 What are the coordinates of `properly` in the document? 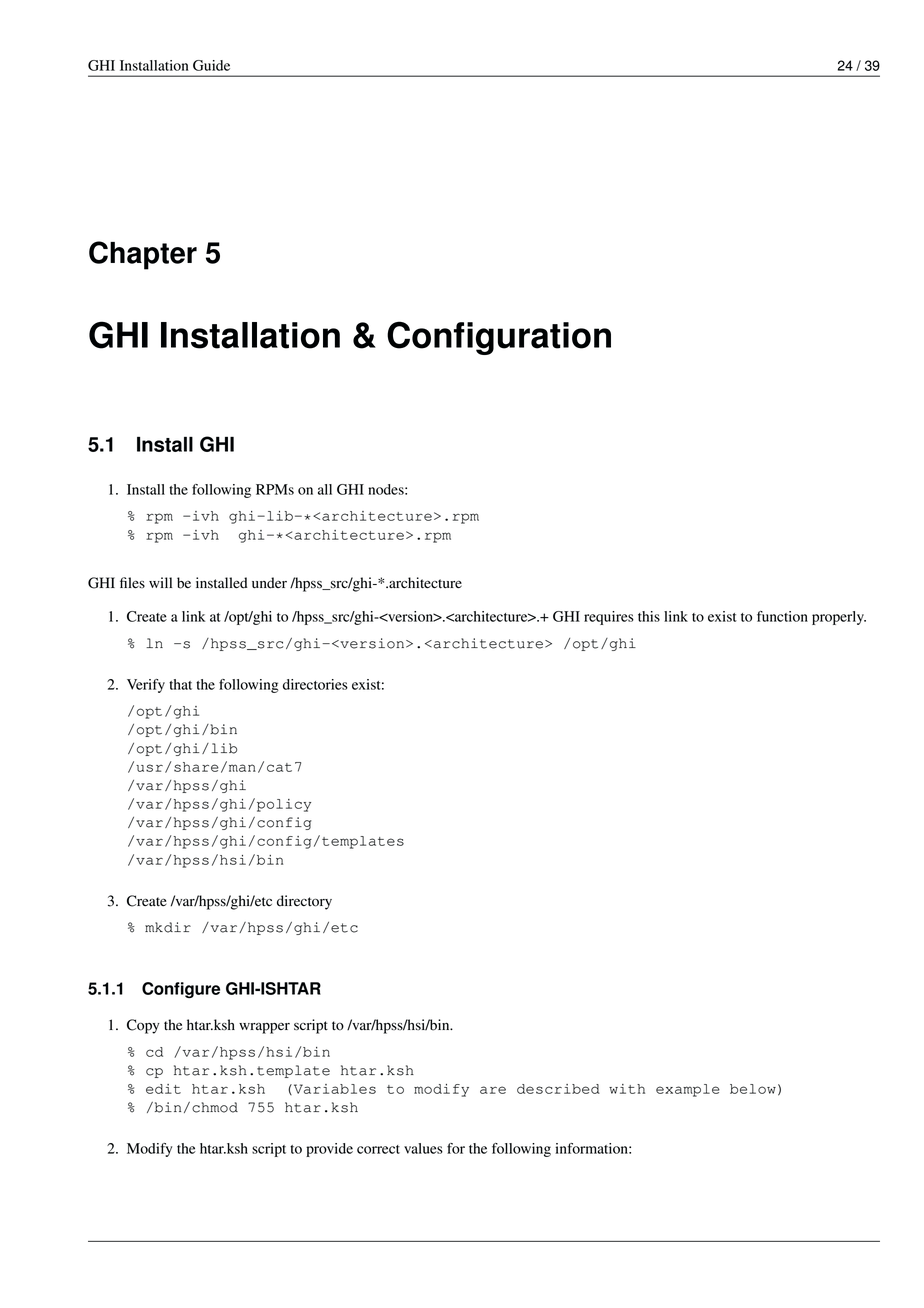 It's located at (839, 618).
